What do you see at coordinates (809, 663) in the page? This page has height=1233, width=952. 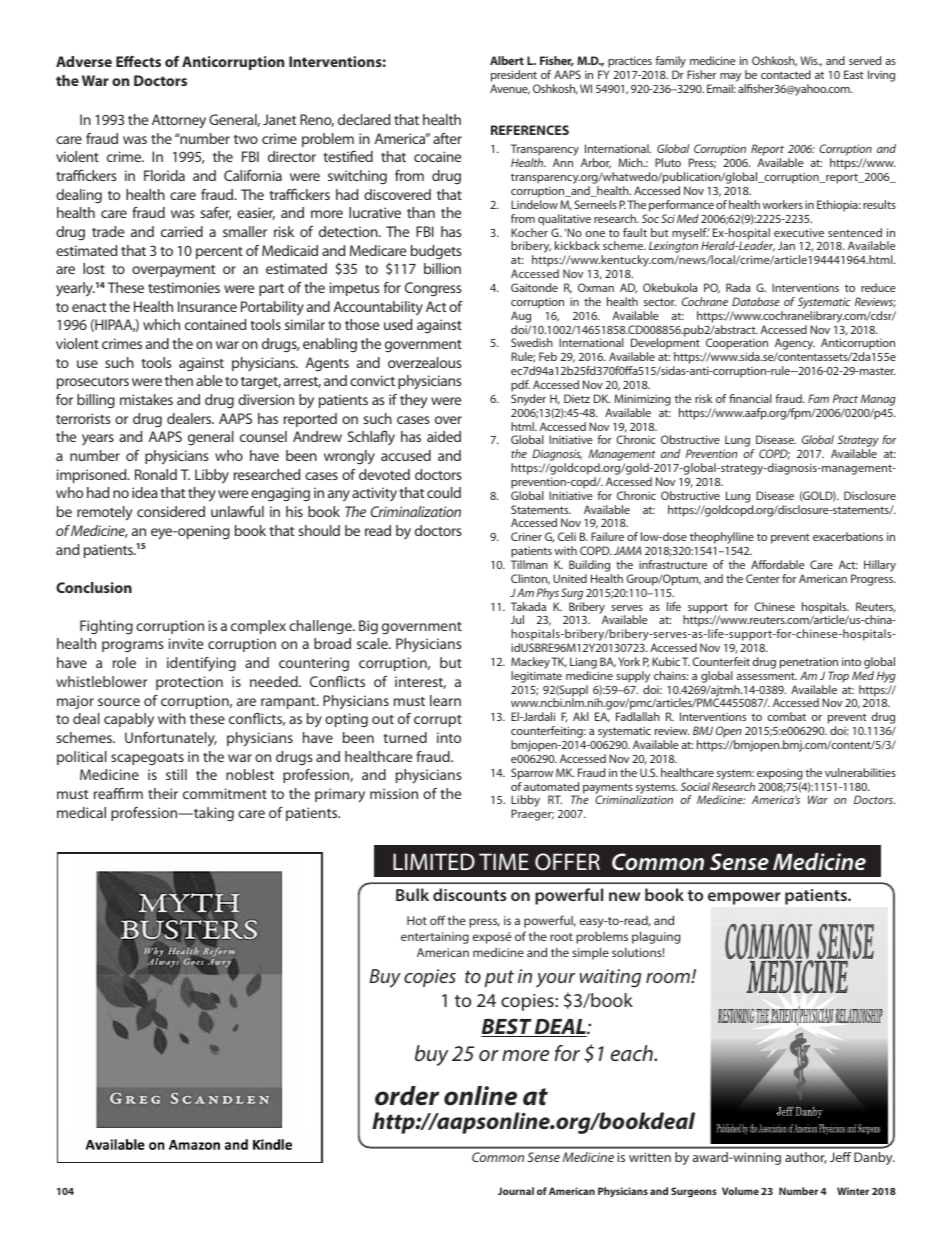 I see `penetration` at bounding box center [809, 663].
